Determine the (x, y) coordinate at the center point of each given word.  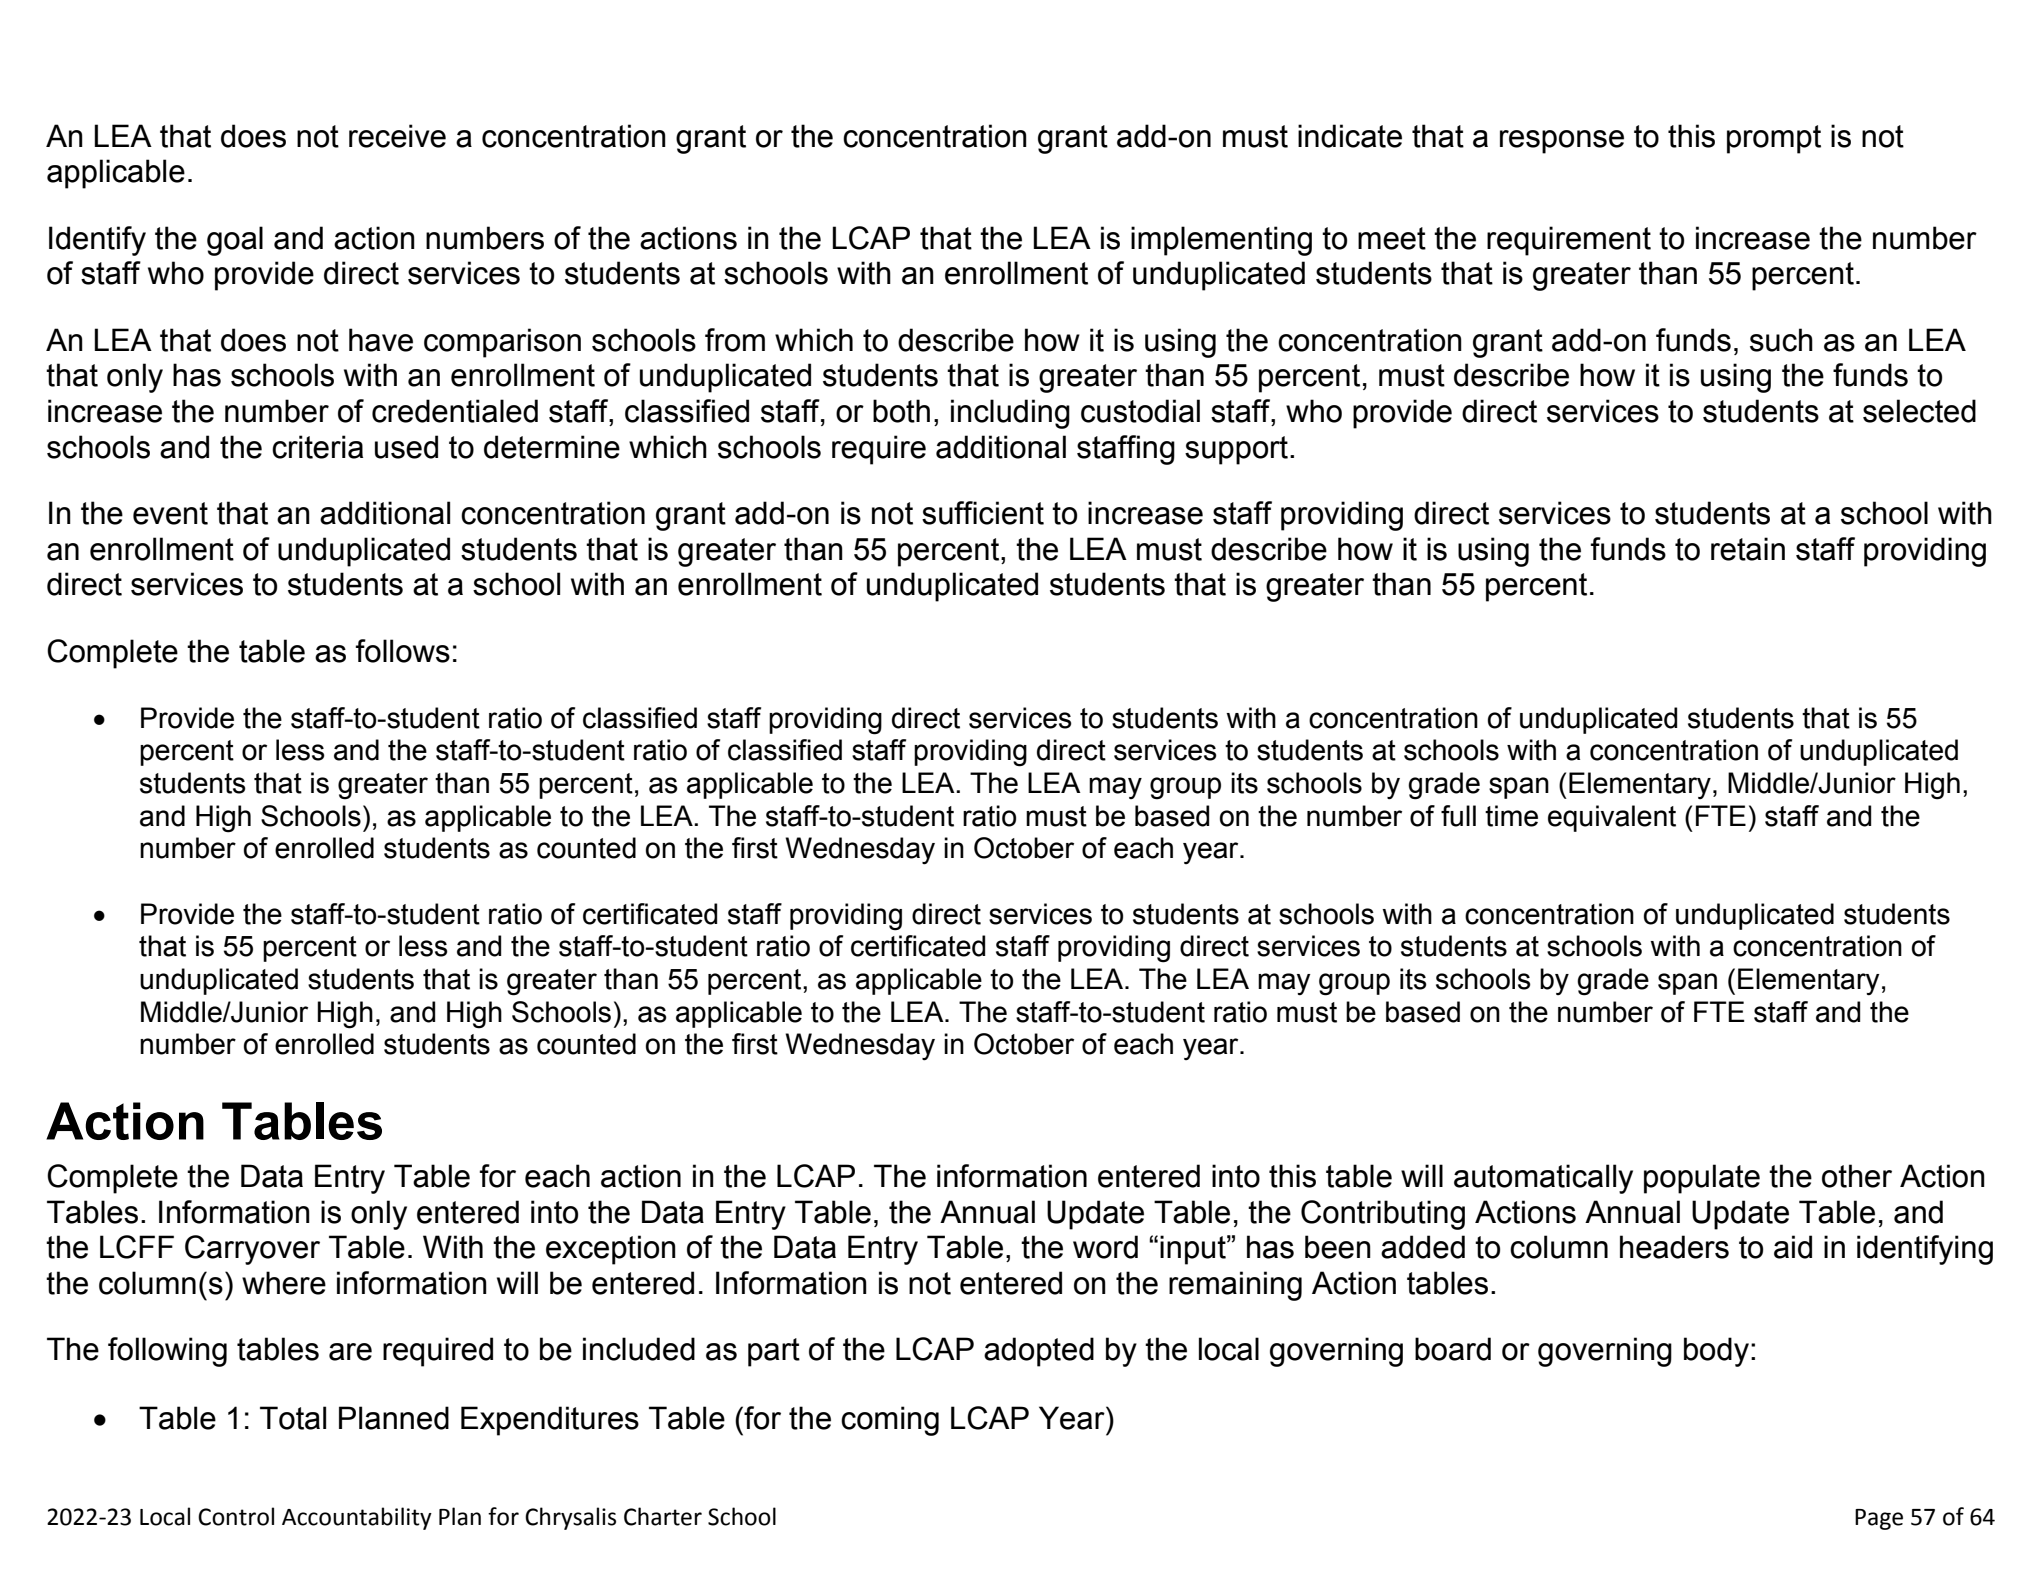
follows (403, 651)
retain (1748, 549)
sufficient (983, 513)
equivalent (1612, 818)
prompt (1774, 139)
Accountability (357, 1518)
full (1458, 816)
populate (1702, 1179)
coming (890, 1421)
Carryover (252, 1250)
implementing (1221, 241)
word (1105, 1247)
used (406, 447)
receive (397, 136)
